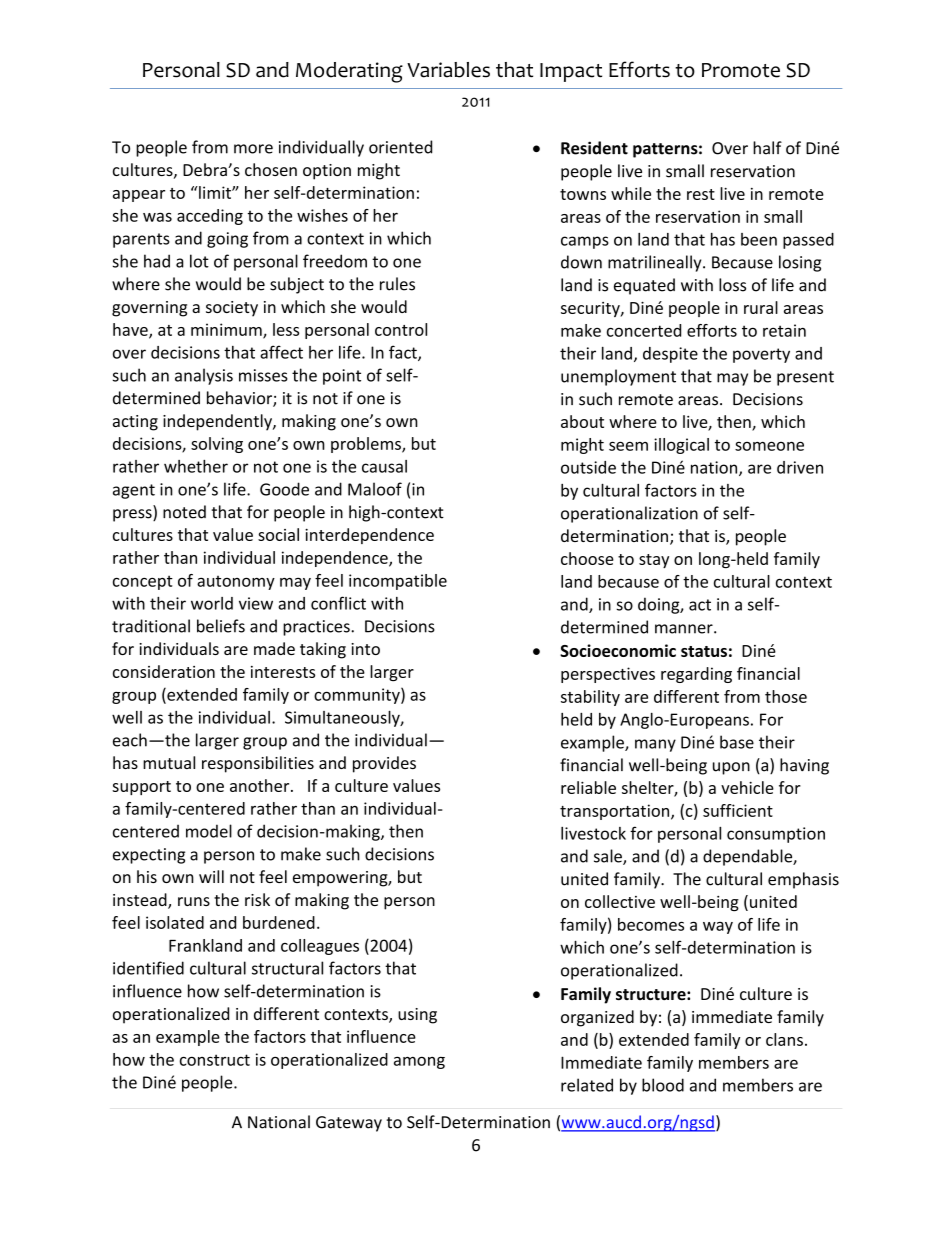 The height and width of the page is (1233, 952). Describe the element at coordinates (769, 446) in the page. I see `someone` at that location.
